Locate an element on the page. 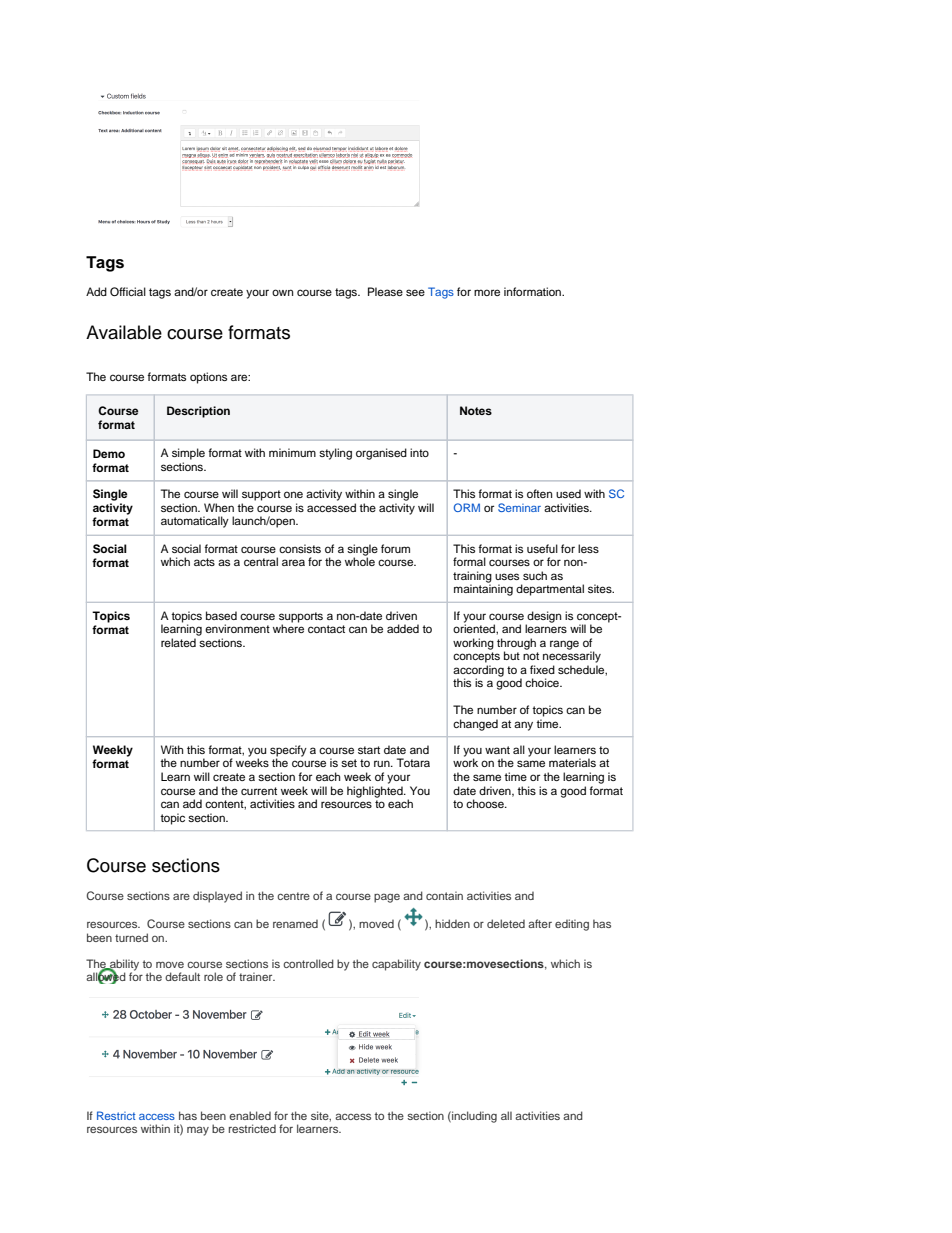 The height and width of the image is (1233, 952). displayed is located at coordinates (217, 897).
